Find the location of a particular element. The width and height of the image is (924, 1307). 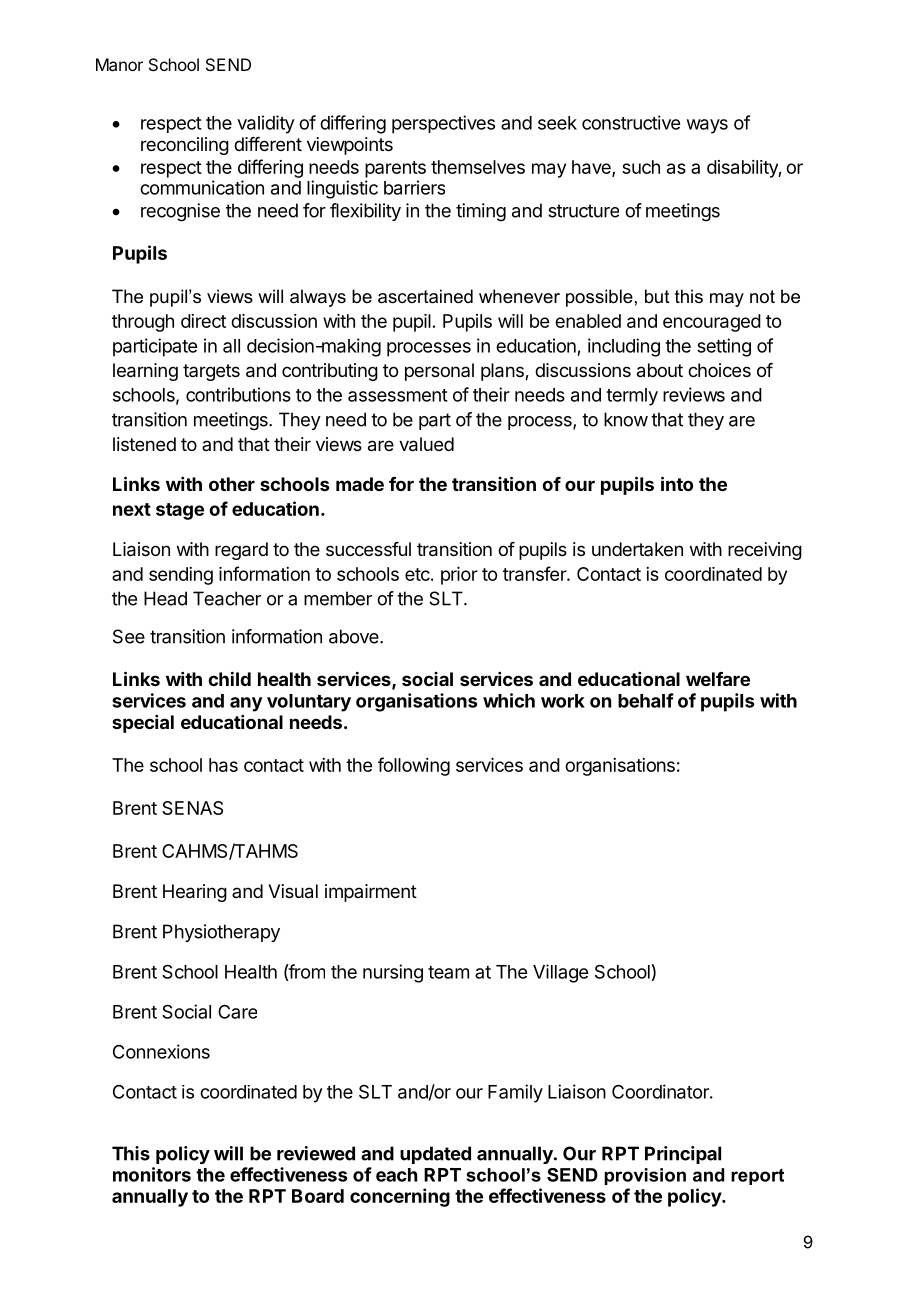

Hearing is located at coordinates (195, 893).
